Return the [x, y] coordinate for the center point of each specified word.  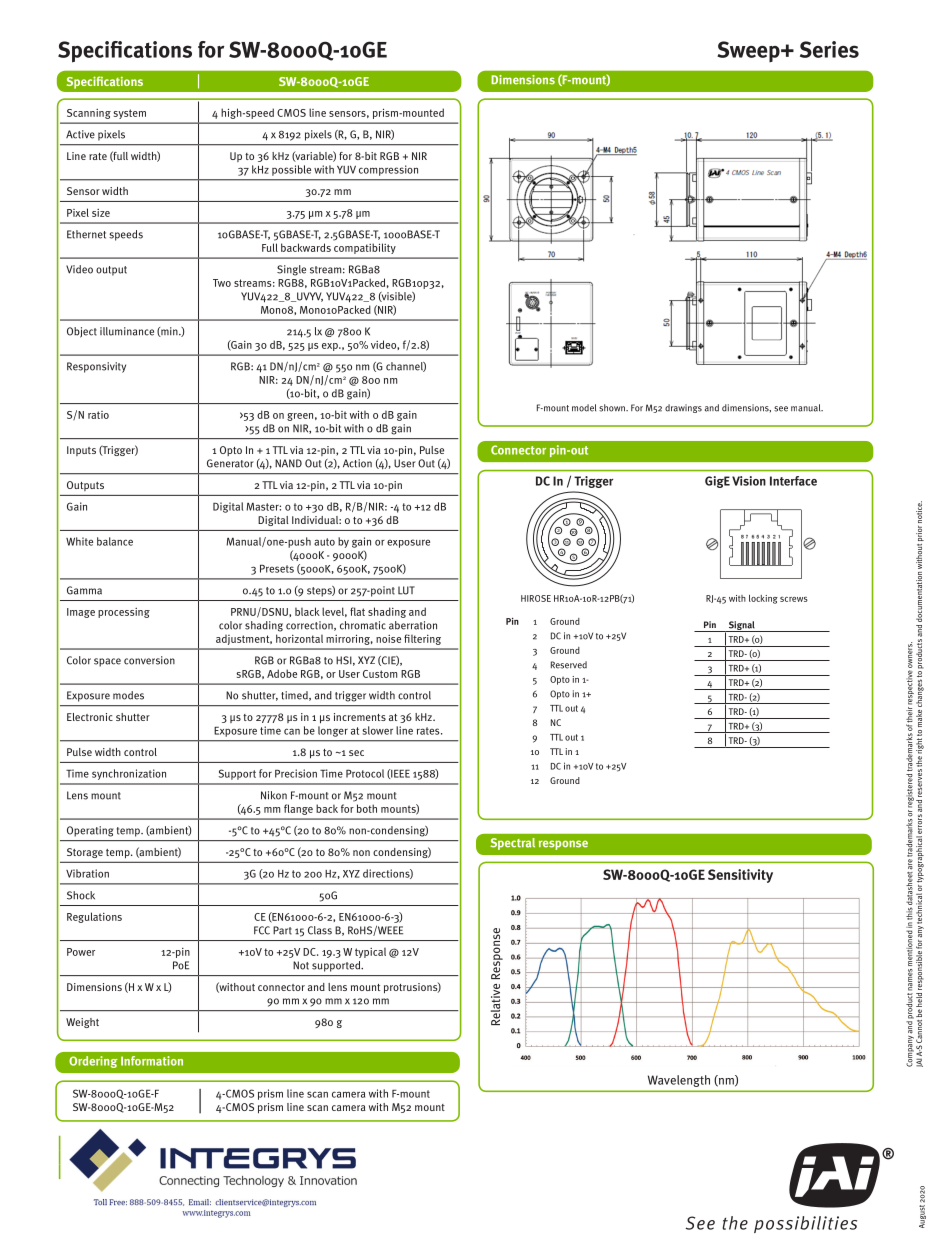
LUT [406, 590]
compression [388, 170]
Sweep [749, 51]
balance [115, 541]
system [130, 114]
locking [763, 599]
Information [152, 1061]
